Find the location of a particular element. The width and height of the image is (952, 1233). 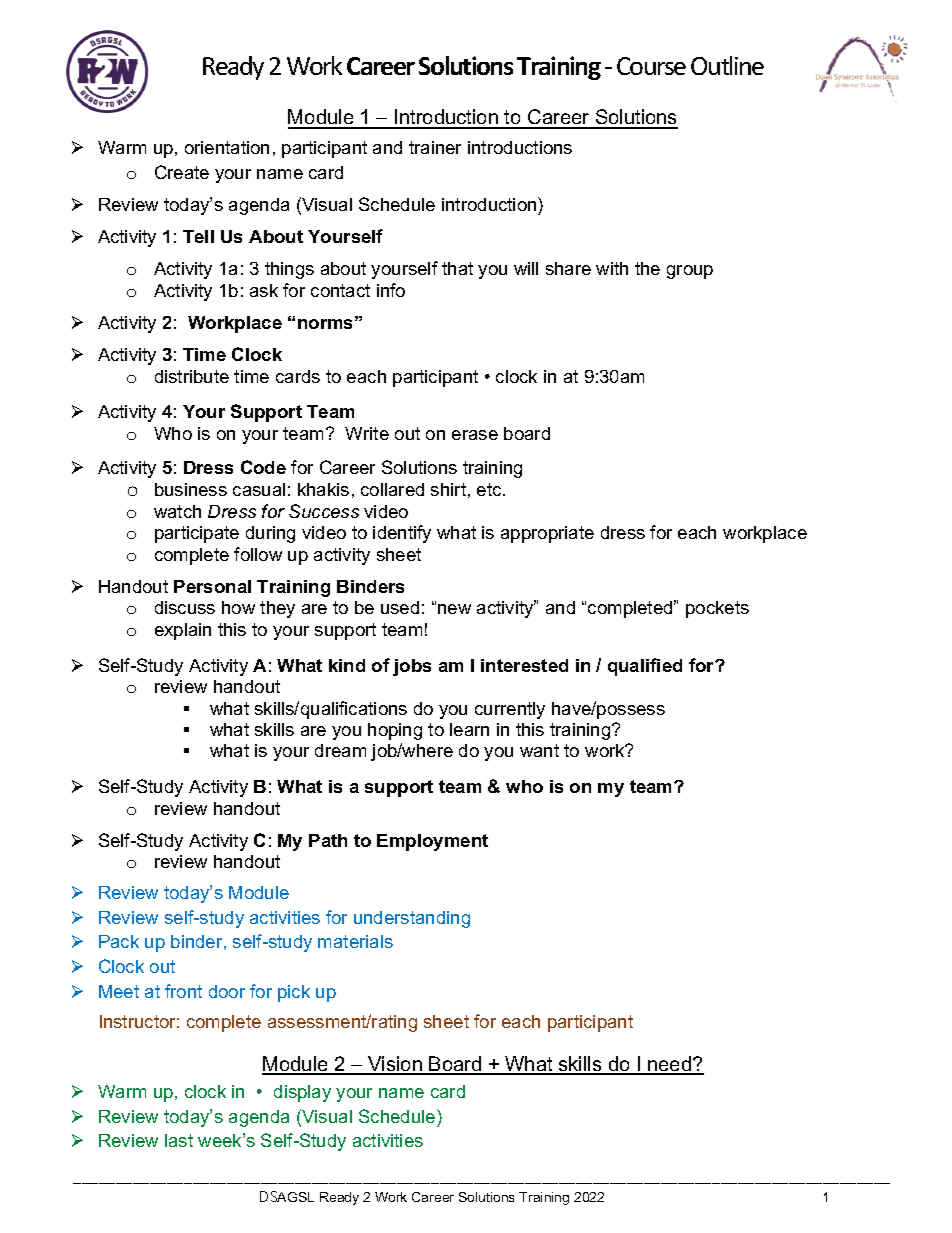

last is located at coordinates (179, 1140).
